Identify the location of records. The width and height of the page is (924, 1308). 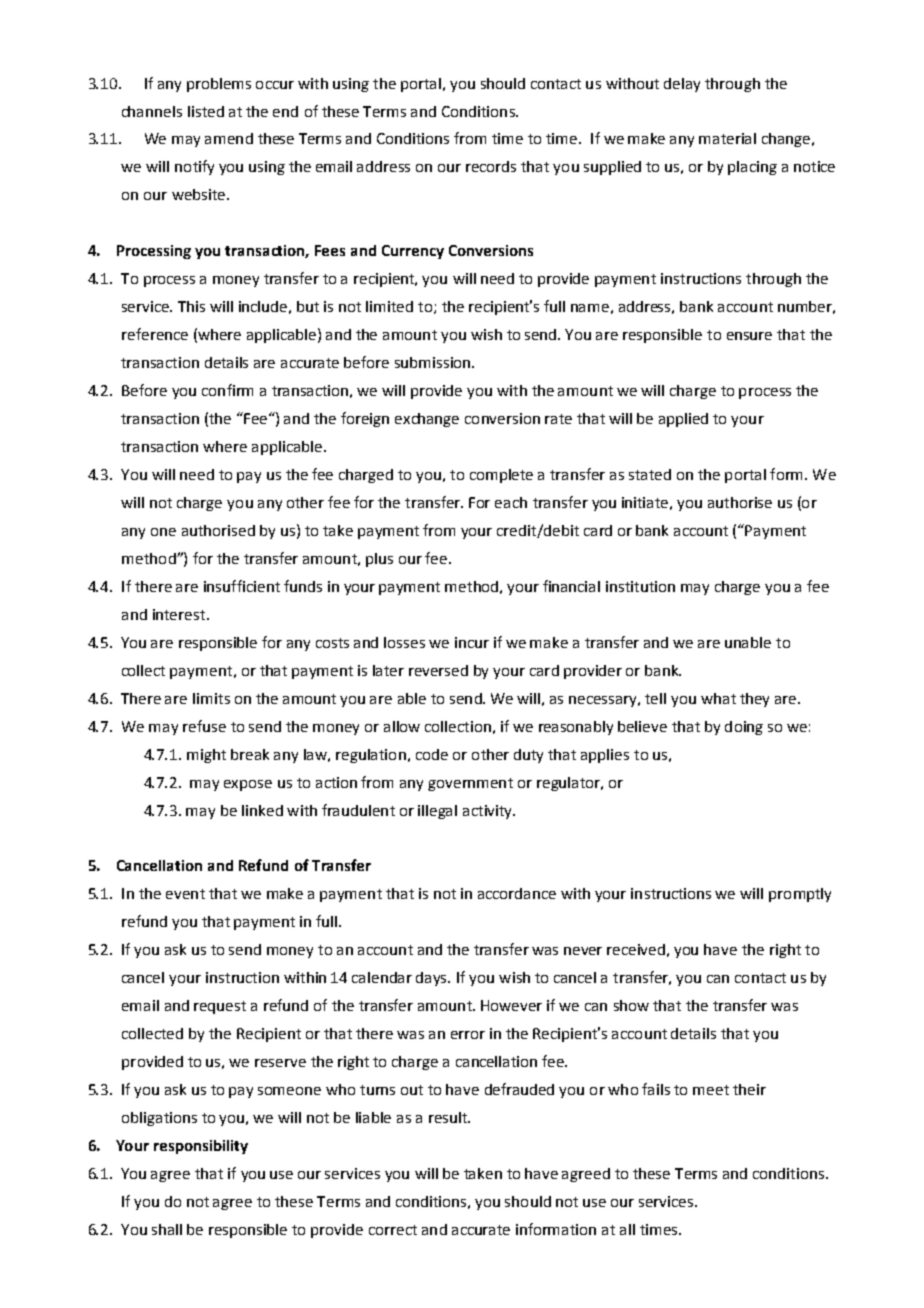
(491, 166).
